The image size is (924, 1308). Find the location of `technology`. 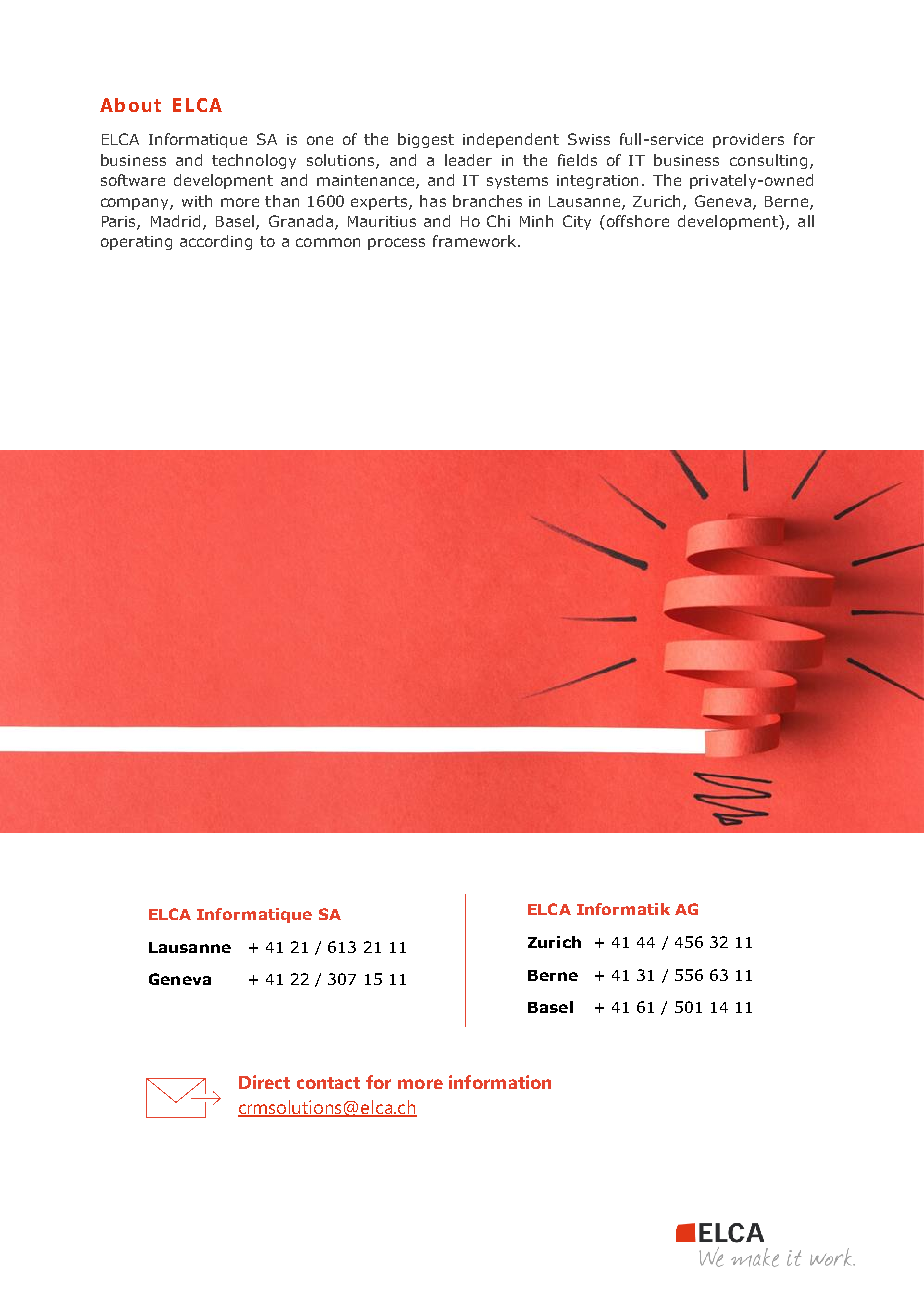

technology is located at coordinates (254, 161).
